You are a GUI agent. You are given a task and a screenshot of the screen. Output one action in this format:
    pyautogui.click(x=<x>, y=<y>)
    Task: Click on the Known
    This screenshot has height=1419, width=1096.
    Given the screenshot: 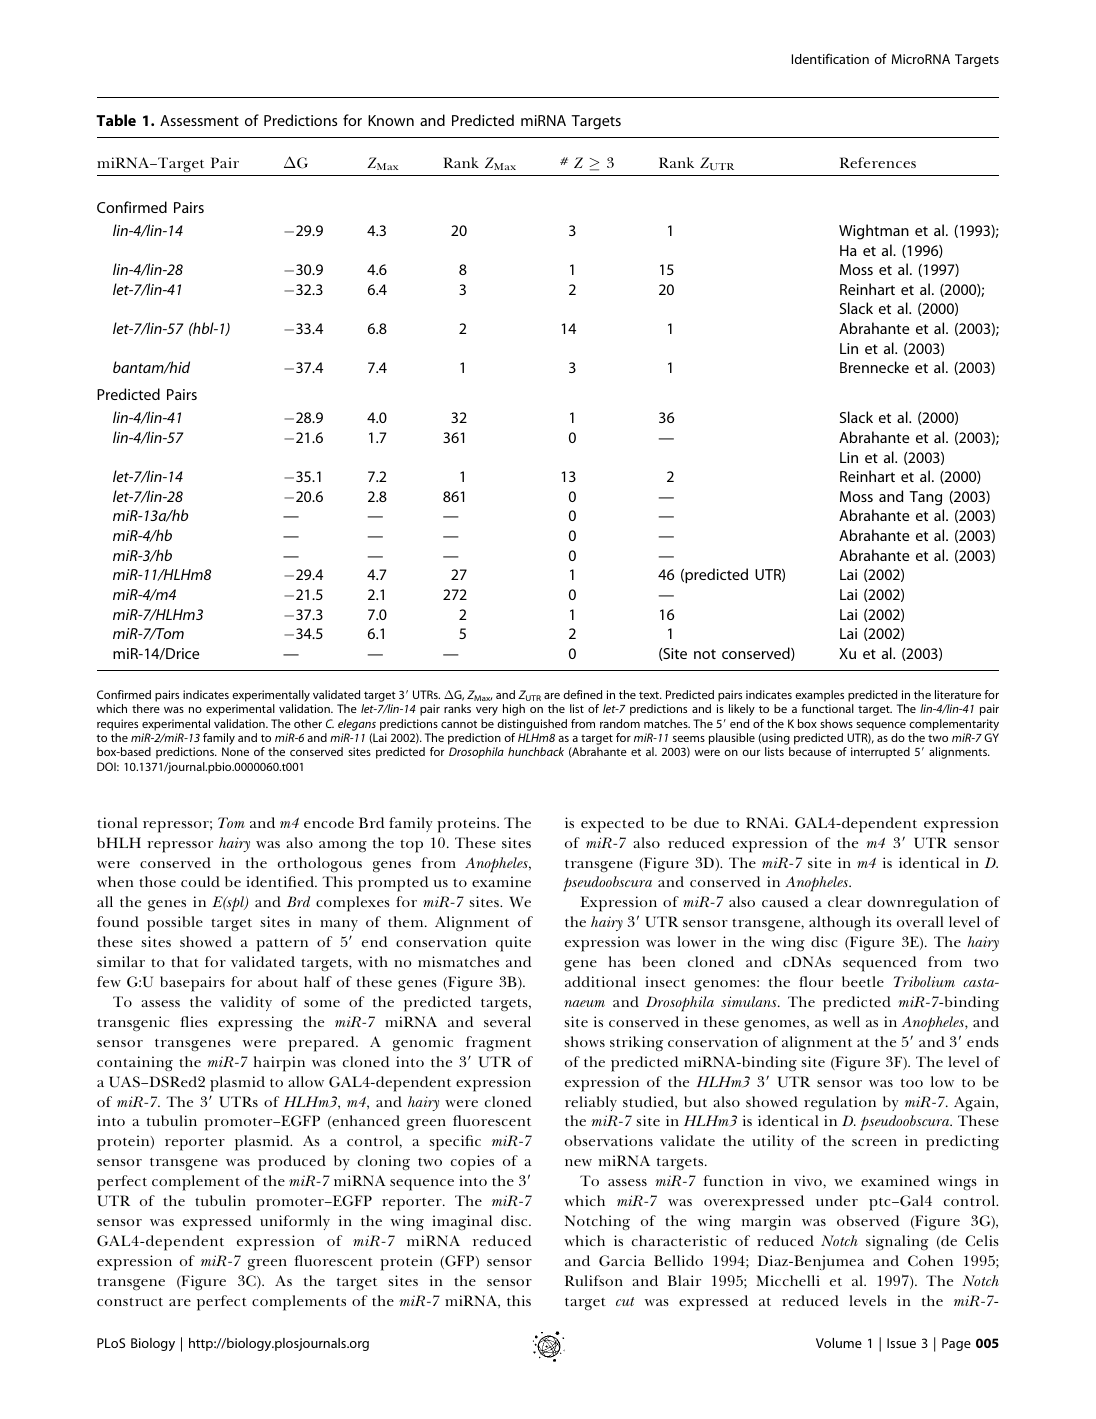 What is the action you would take?
    pyautogui.click(x=391, y=120)
